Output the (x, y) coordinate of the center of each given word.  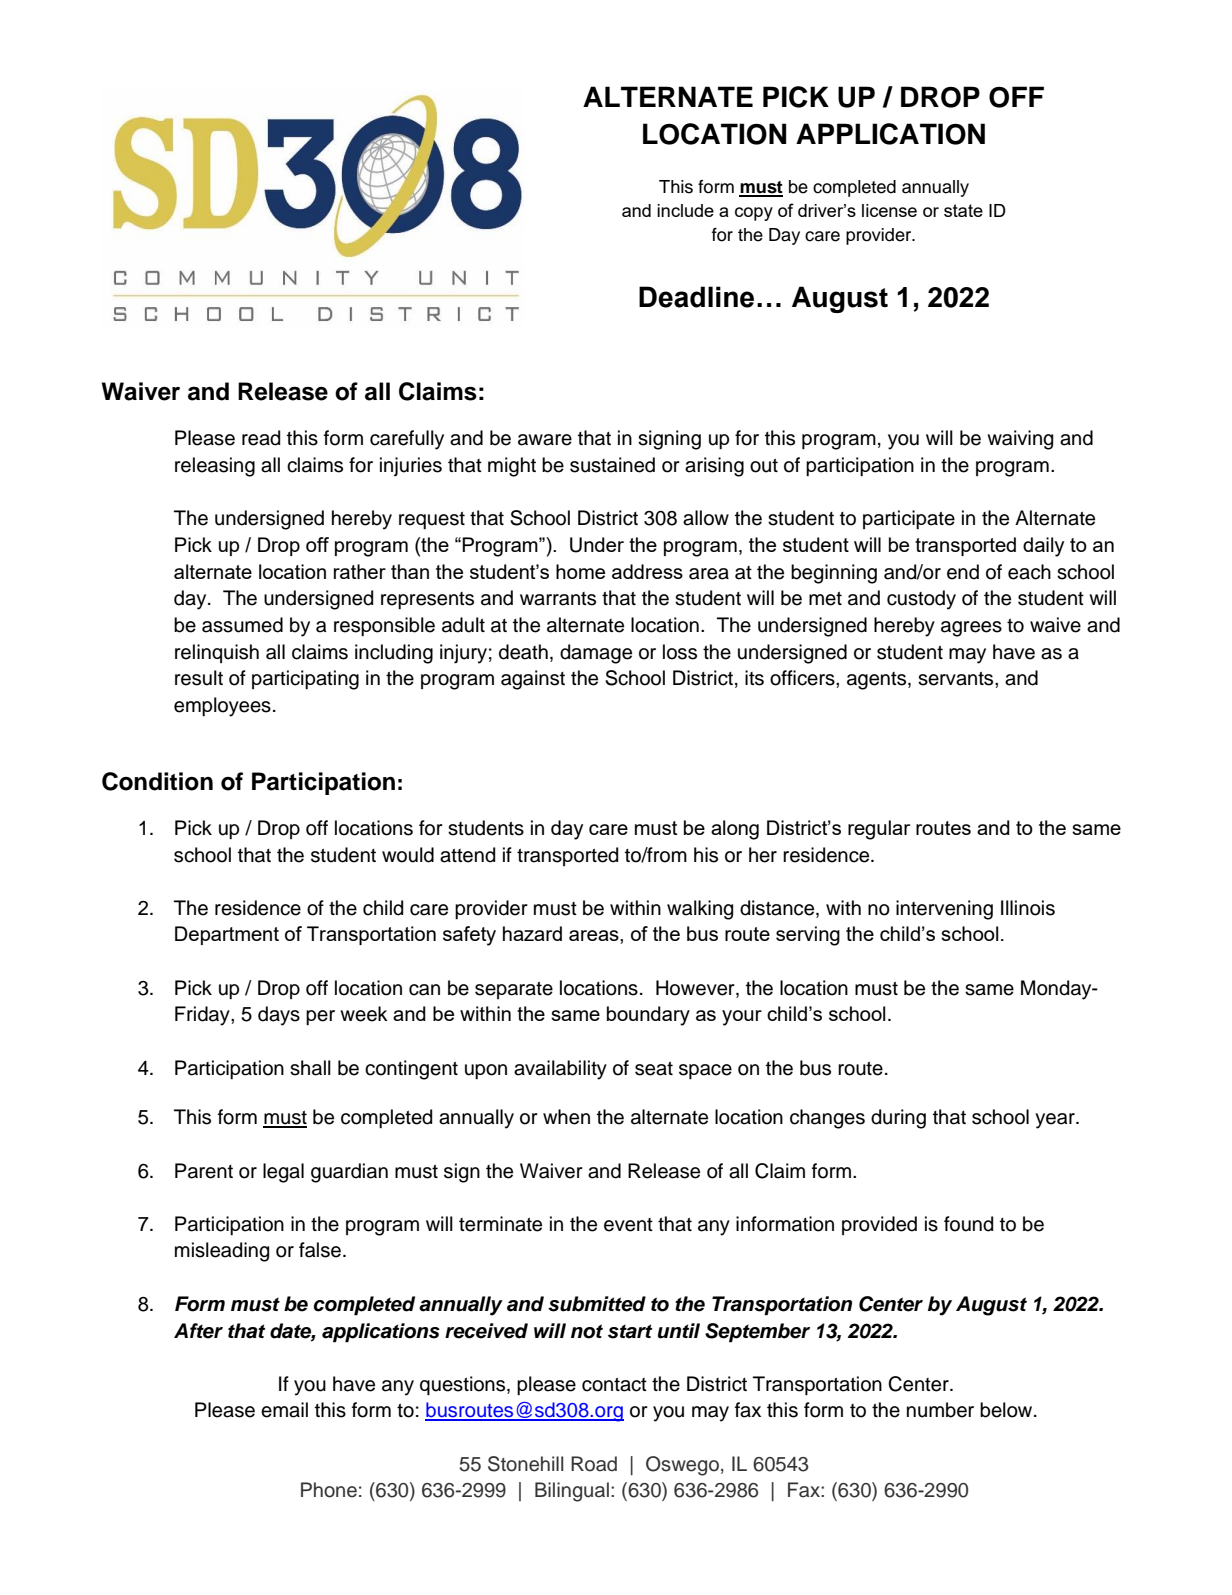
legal (283, 1173)
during (898, 1119)
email (284, 1410)
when (566, 1117)
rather (360, 571)
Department (227, 935)
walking (700, 910)
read (261, 438)
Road (594, 1464)
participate (909, 519)
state (963, 210)
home (580, 571)
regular (879, 830)
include (685, 210)
